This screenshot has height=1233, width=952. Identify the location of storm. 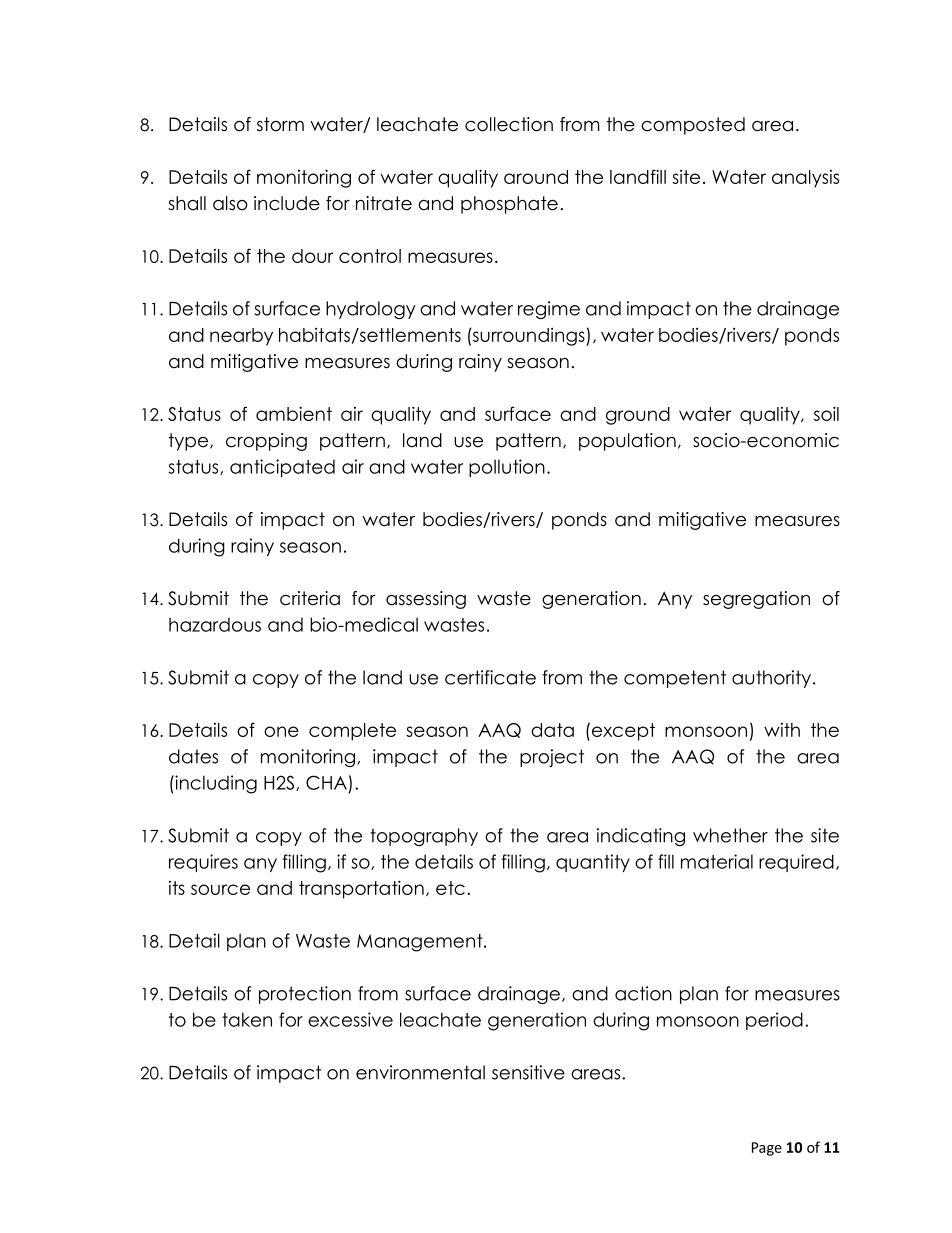
(280, 124).
